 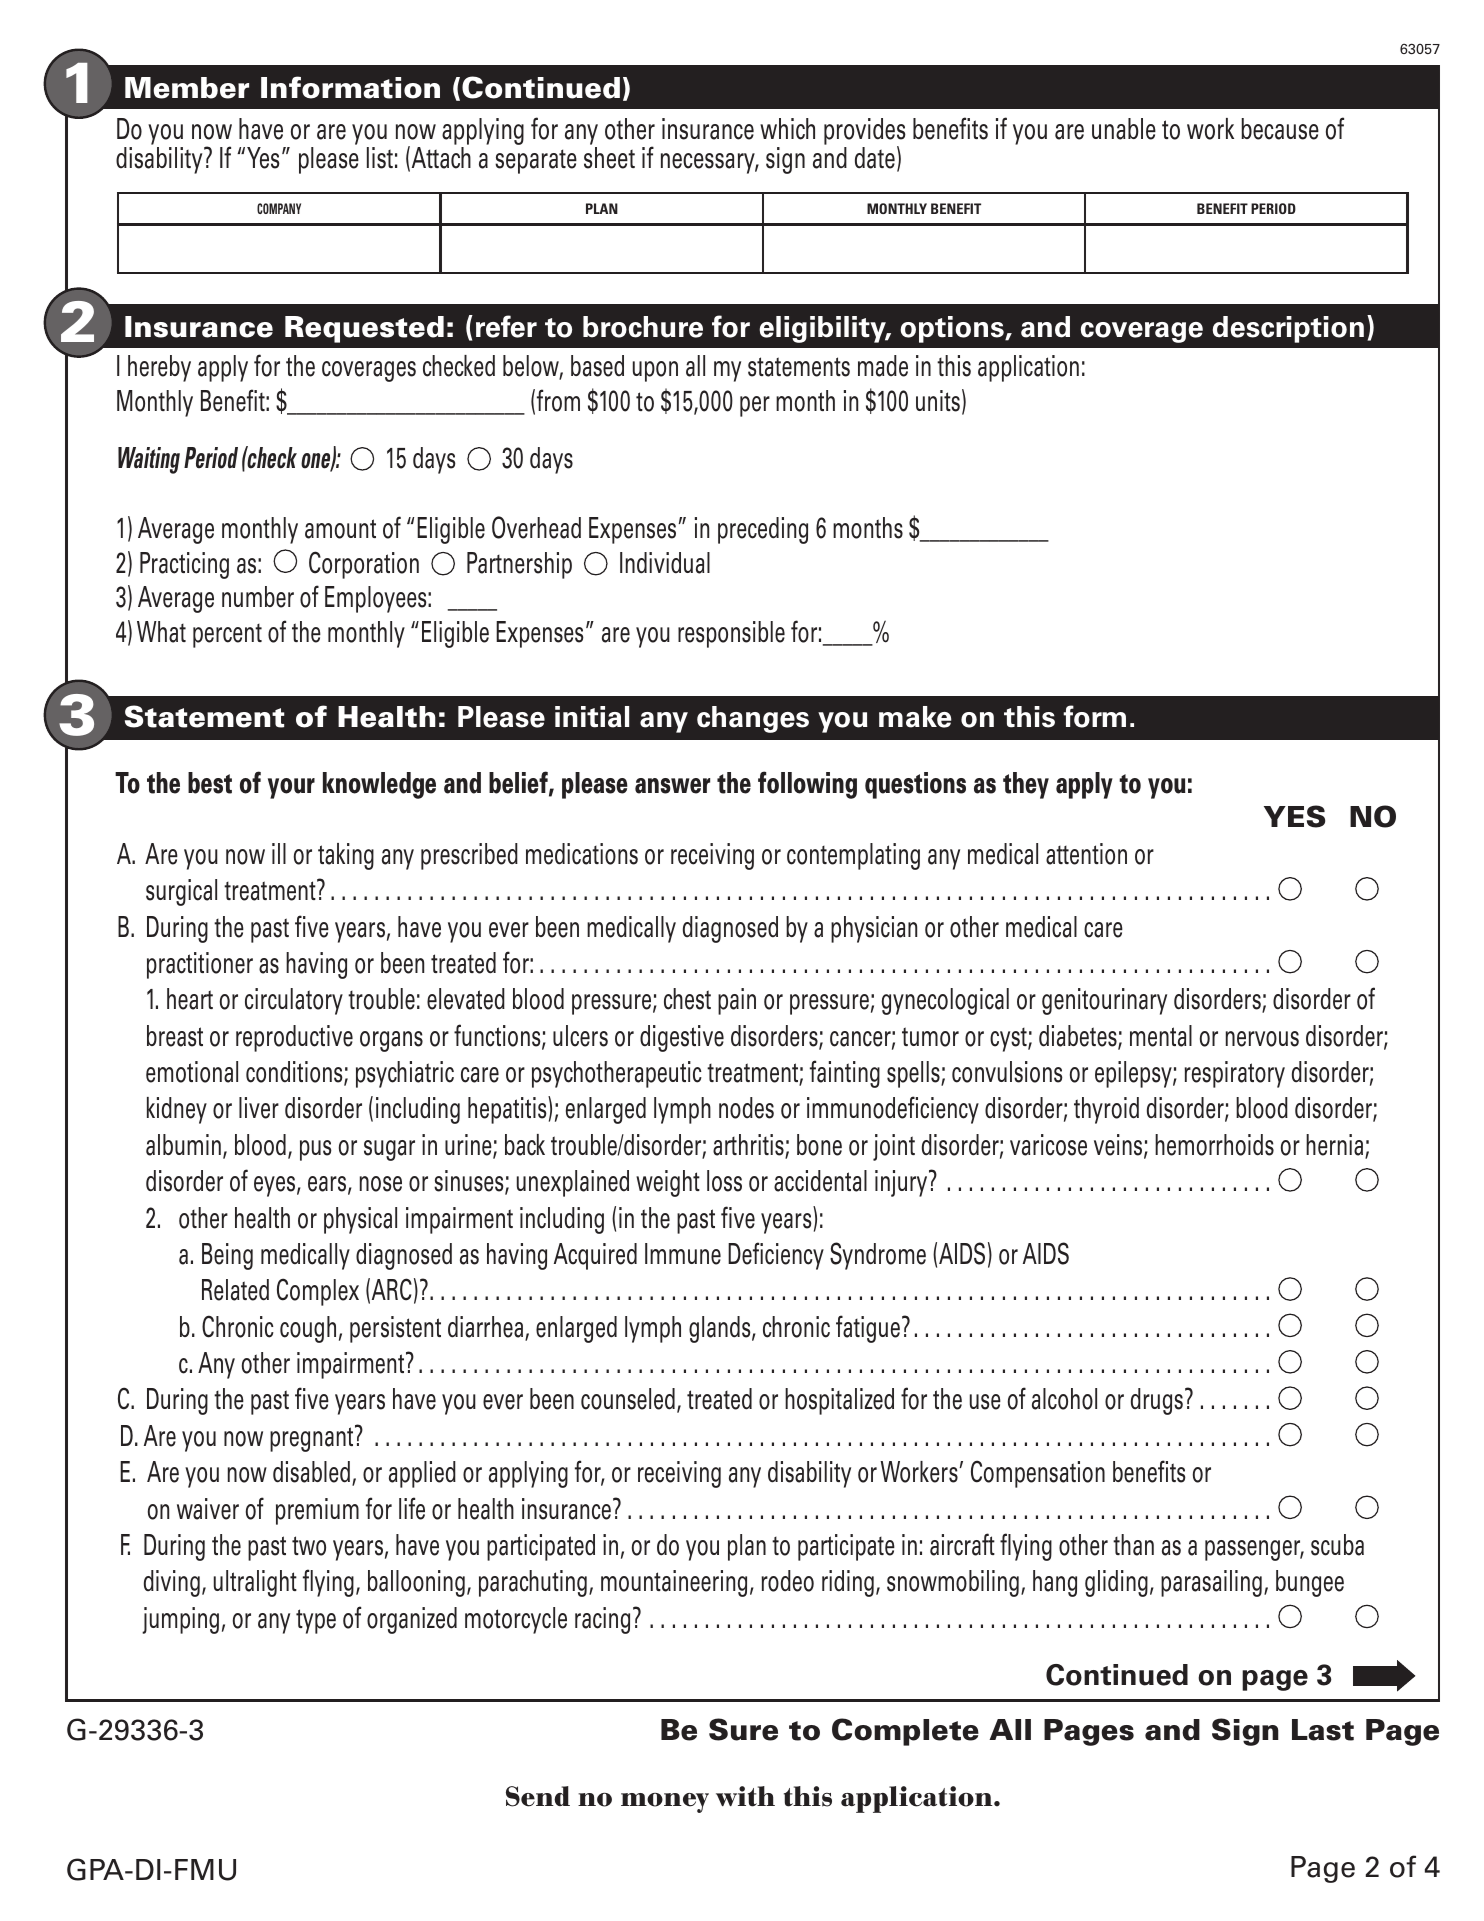 What do you see at coordinates (1026, 785) in the screenshot?
I see `they` at bounding box center [1026, 785].
